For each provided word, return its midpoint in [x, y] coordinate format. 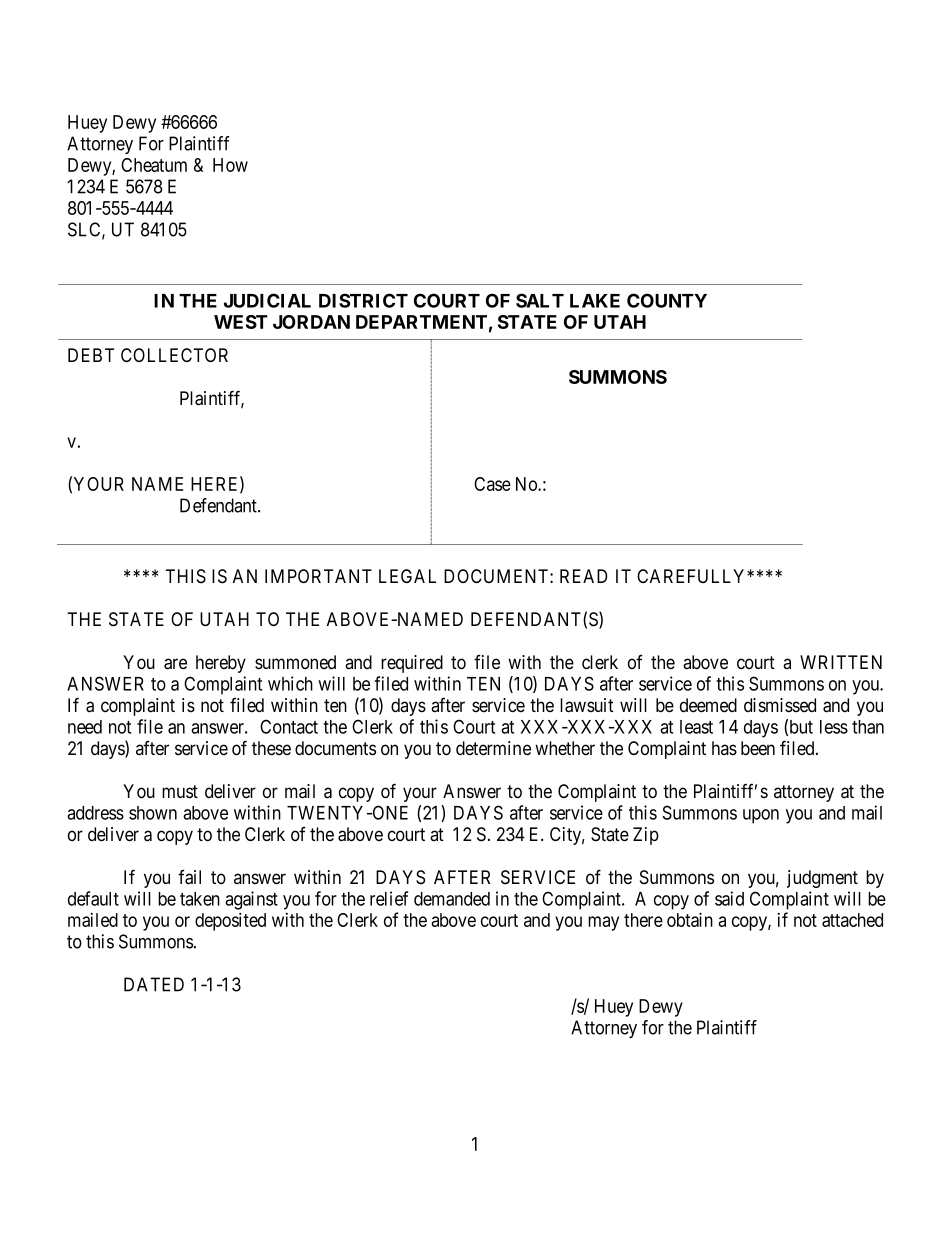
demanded [452, 899]
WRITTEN [841, 662]
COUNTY [667, 300]
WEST [241, 322]
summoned [295, 662]
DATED [154, 984]
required [412, 664]
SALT [540, 300]
